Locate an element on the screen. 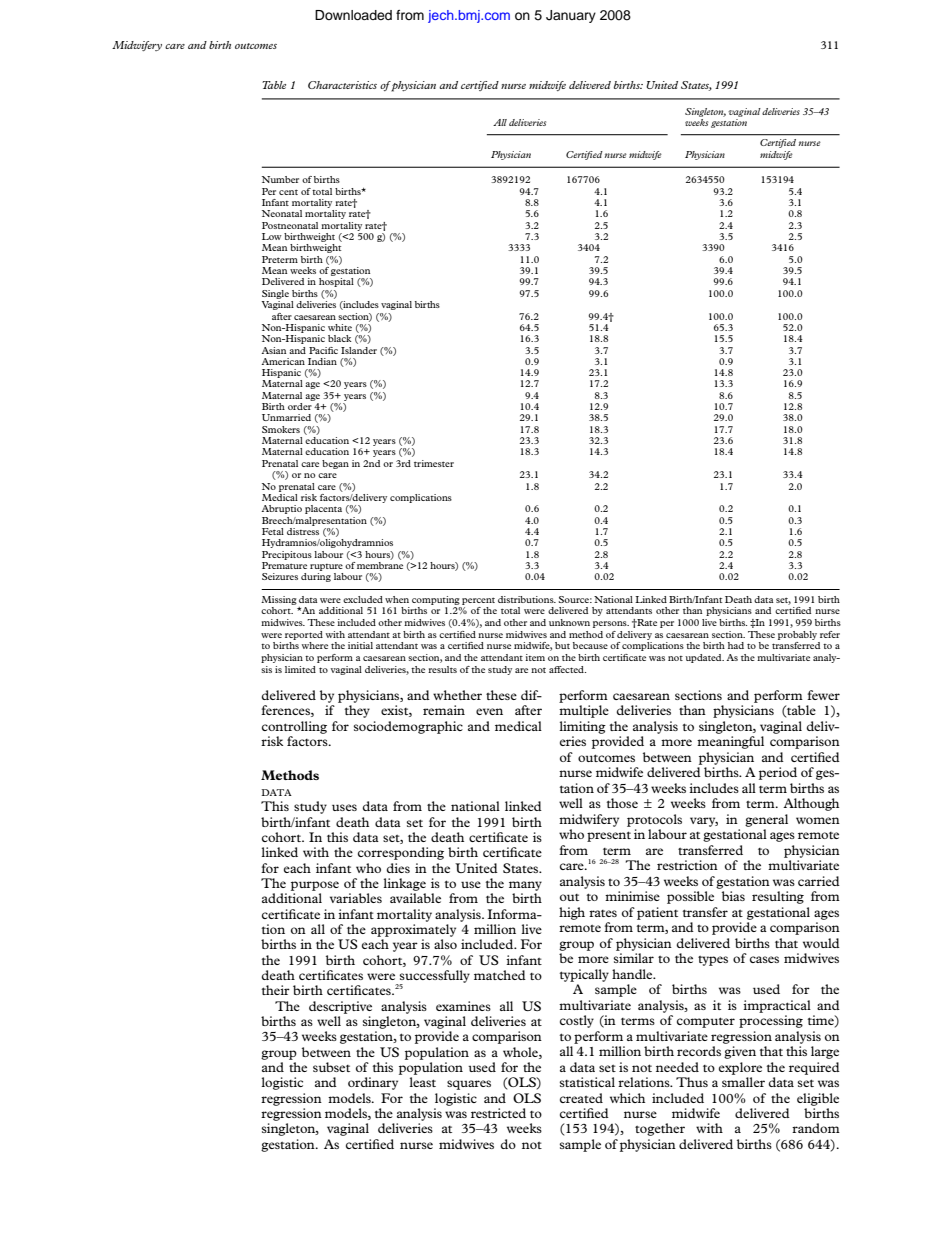  unknown is located at coordinates (569, 622).
